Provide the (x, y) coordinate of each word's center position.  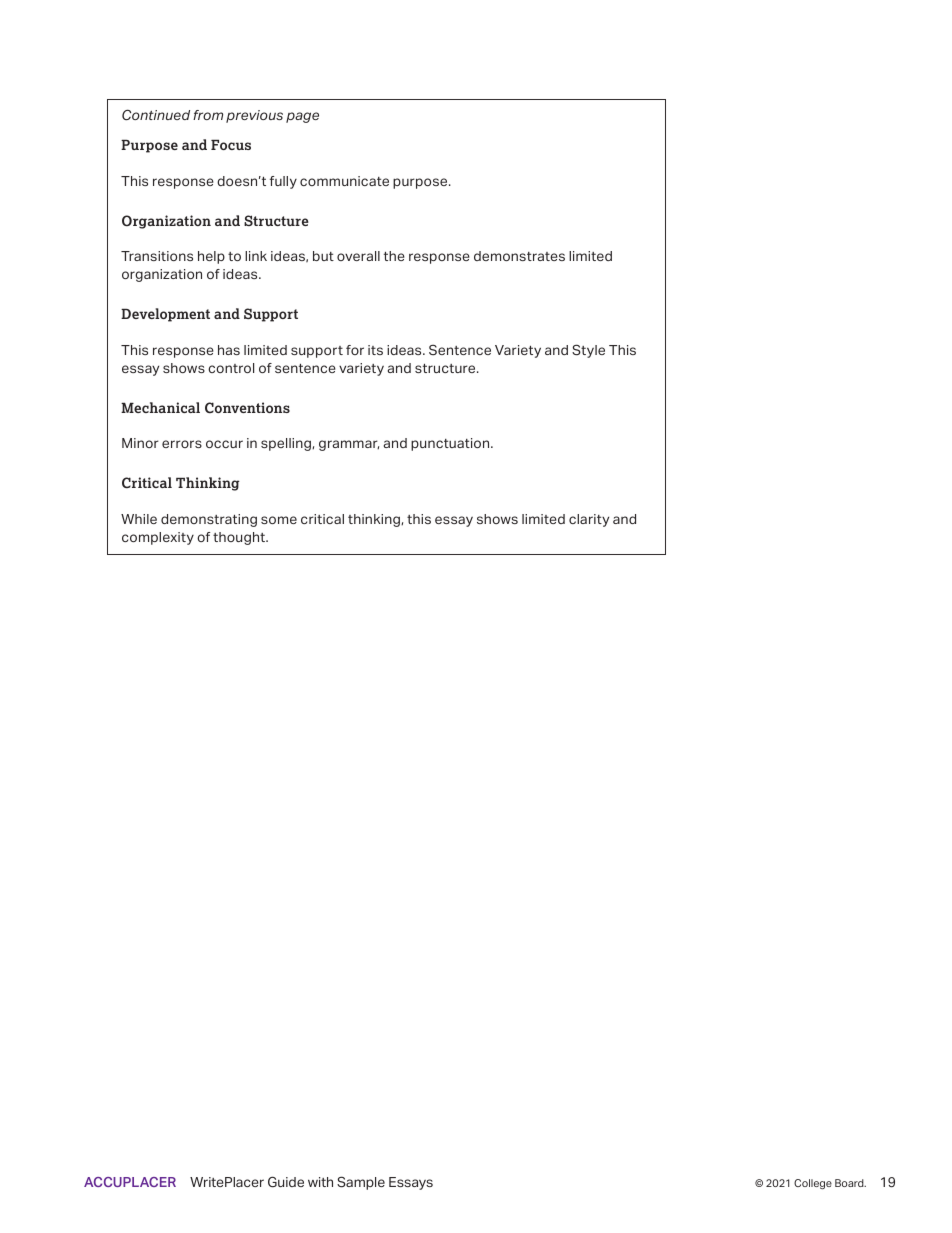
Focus (231, 144)
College (813, 1184)
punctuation (451, 444)
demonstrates (519, 256)
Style (588, 351)
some (279, 520)
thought (240, 538)
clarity (589, 520)
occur (224, 444)
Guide (286, 1182)
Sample (361, 1183)
